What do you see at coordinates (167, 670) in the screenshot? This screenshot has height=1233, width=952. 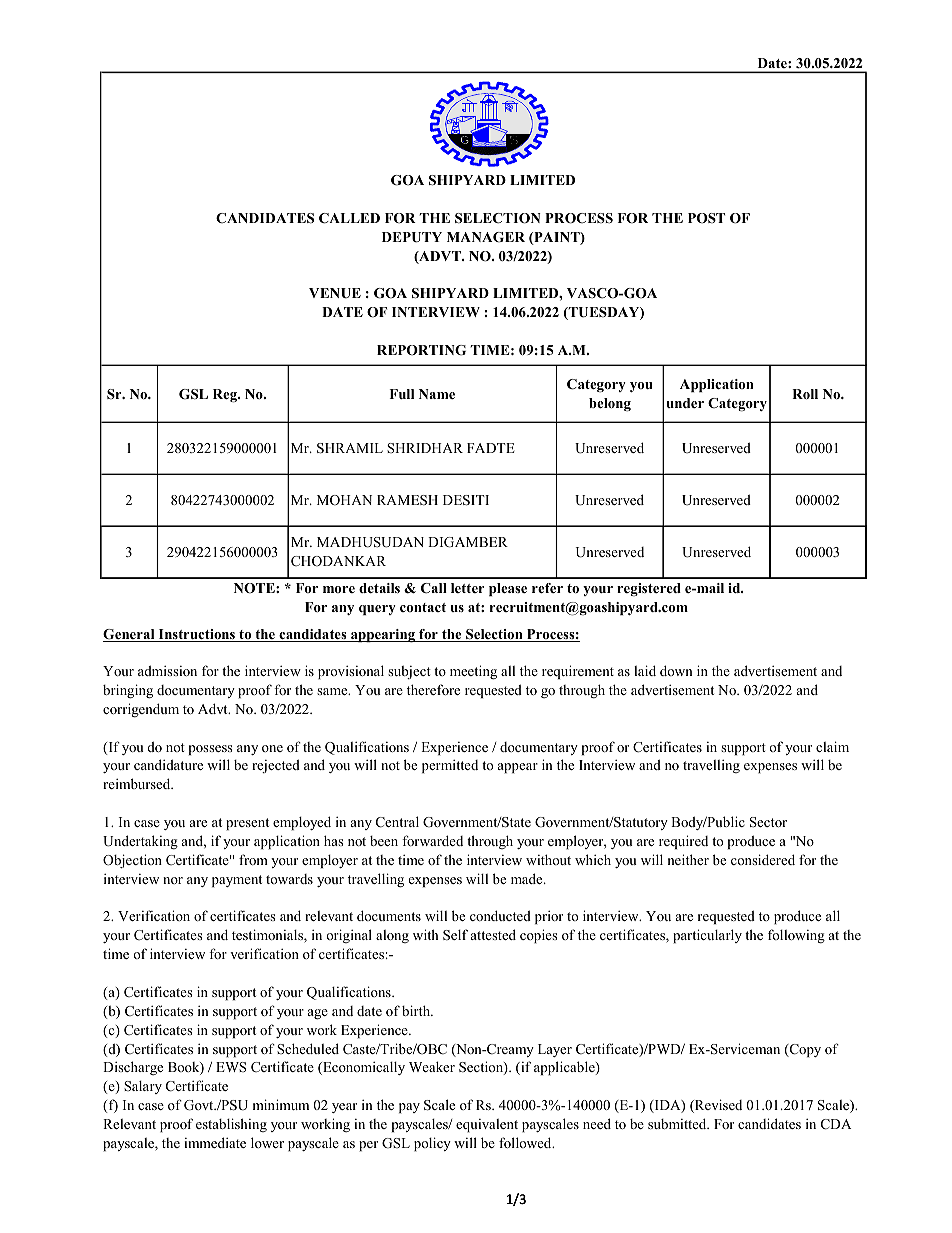 I see `admission` at bounding box center [167, 670].
